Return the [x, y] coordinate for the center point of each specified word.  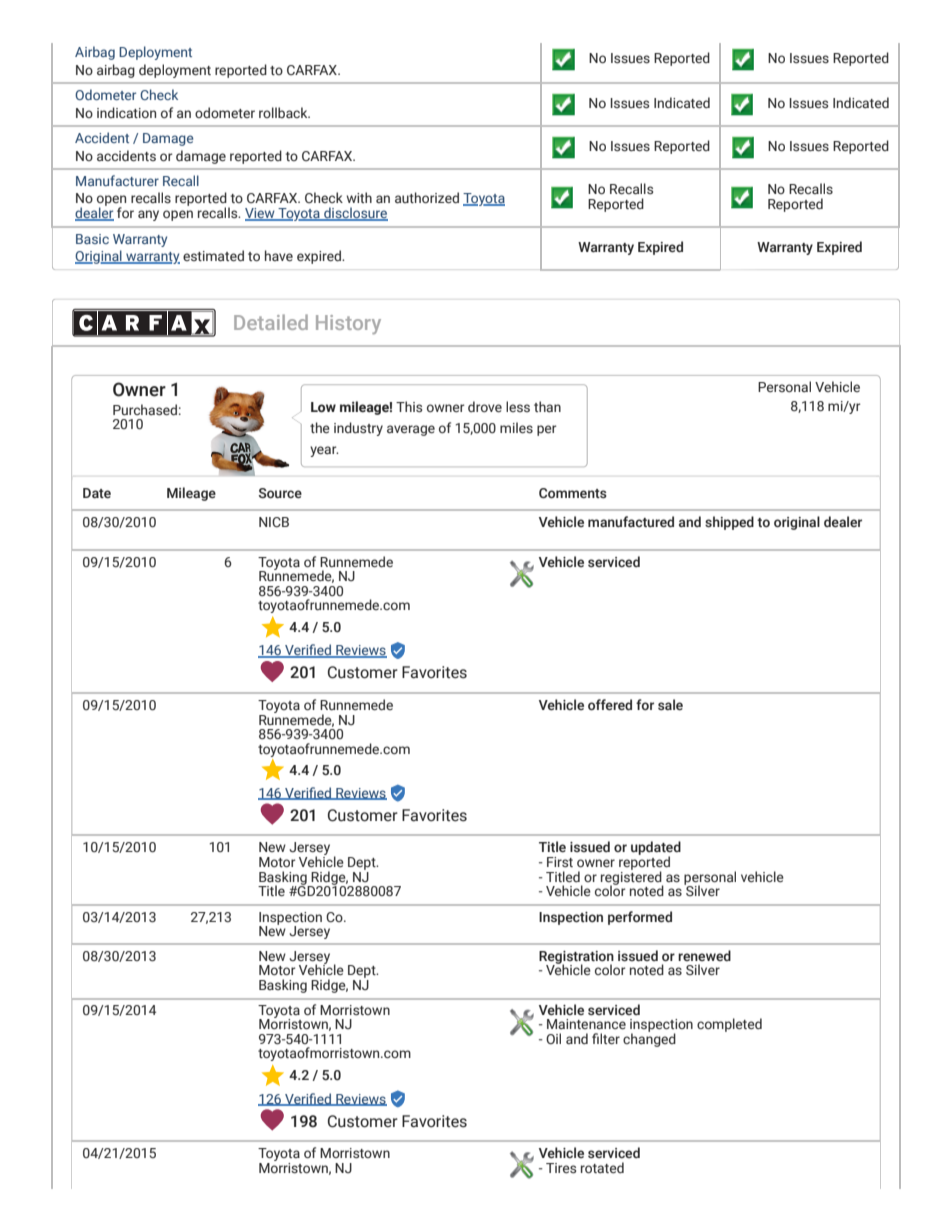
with [359, 197]
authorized [427, 197]
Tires [561, 1168]
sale [670, 705]
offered [610, 704]
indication [126, 112]
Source [280, 493]
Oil [553, 1038]
